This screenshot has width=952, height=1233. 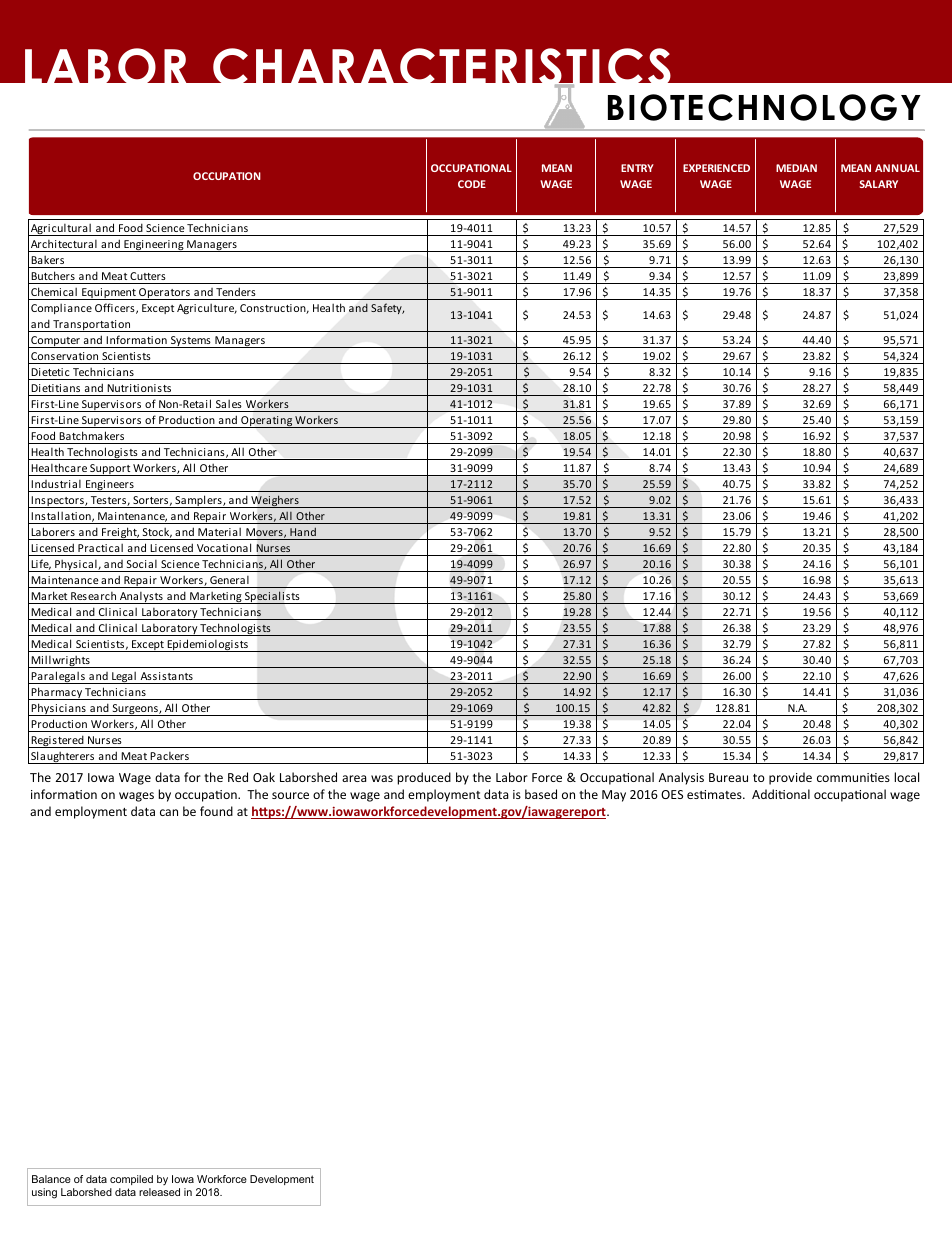 What do you see at coordinates (541, 794) in the screenshot?
I see `based` at bounding box center [541, 794].
